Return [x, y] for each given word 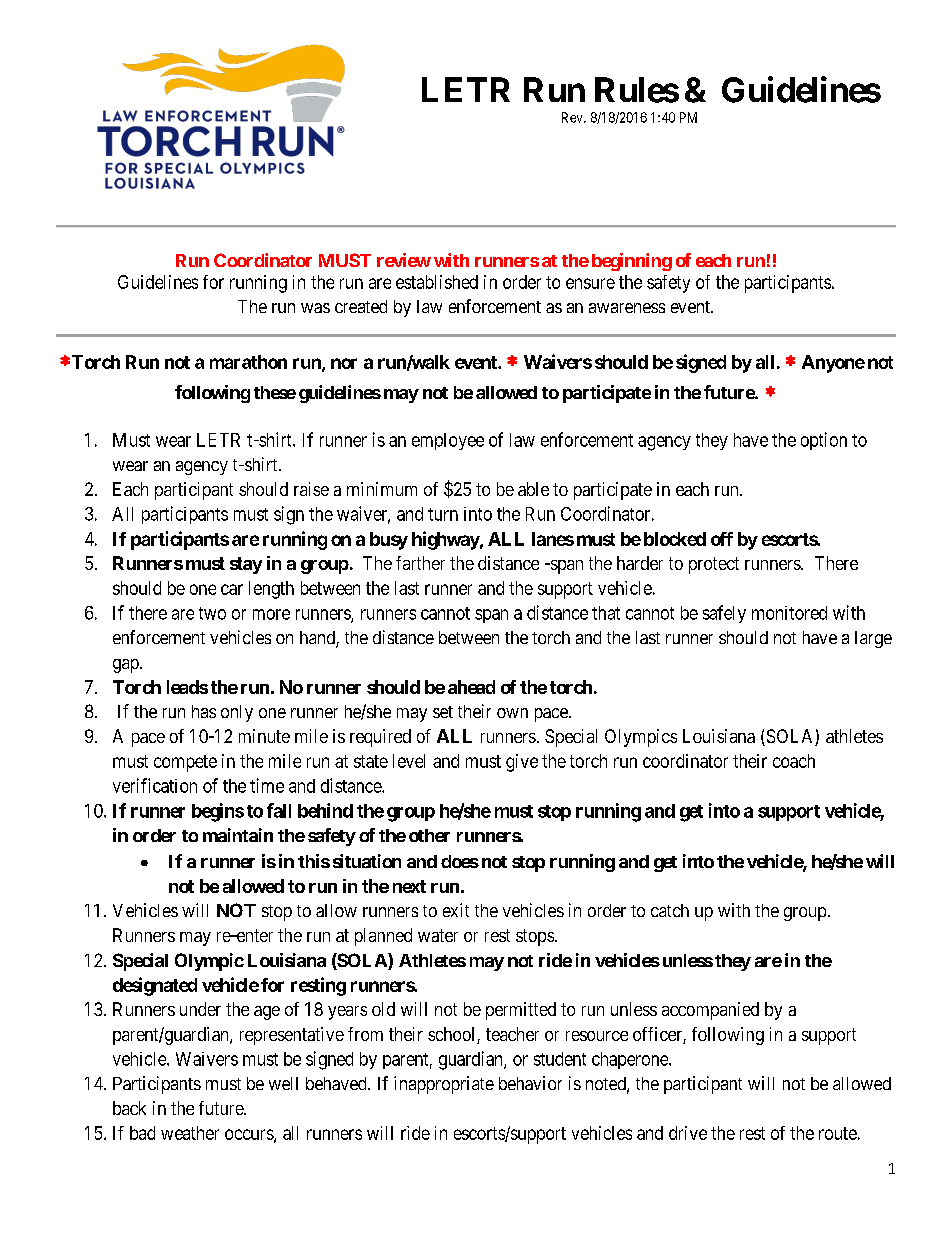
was [315, 308]
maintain [238, 835]
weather [190, 1133]
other [429, 835]
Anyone [833, 364]
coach [794, 761]
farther [420, 563]
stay [246, 565]
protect [714, 565]
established [437, 282]
